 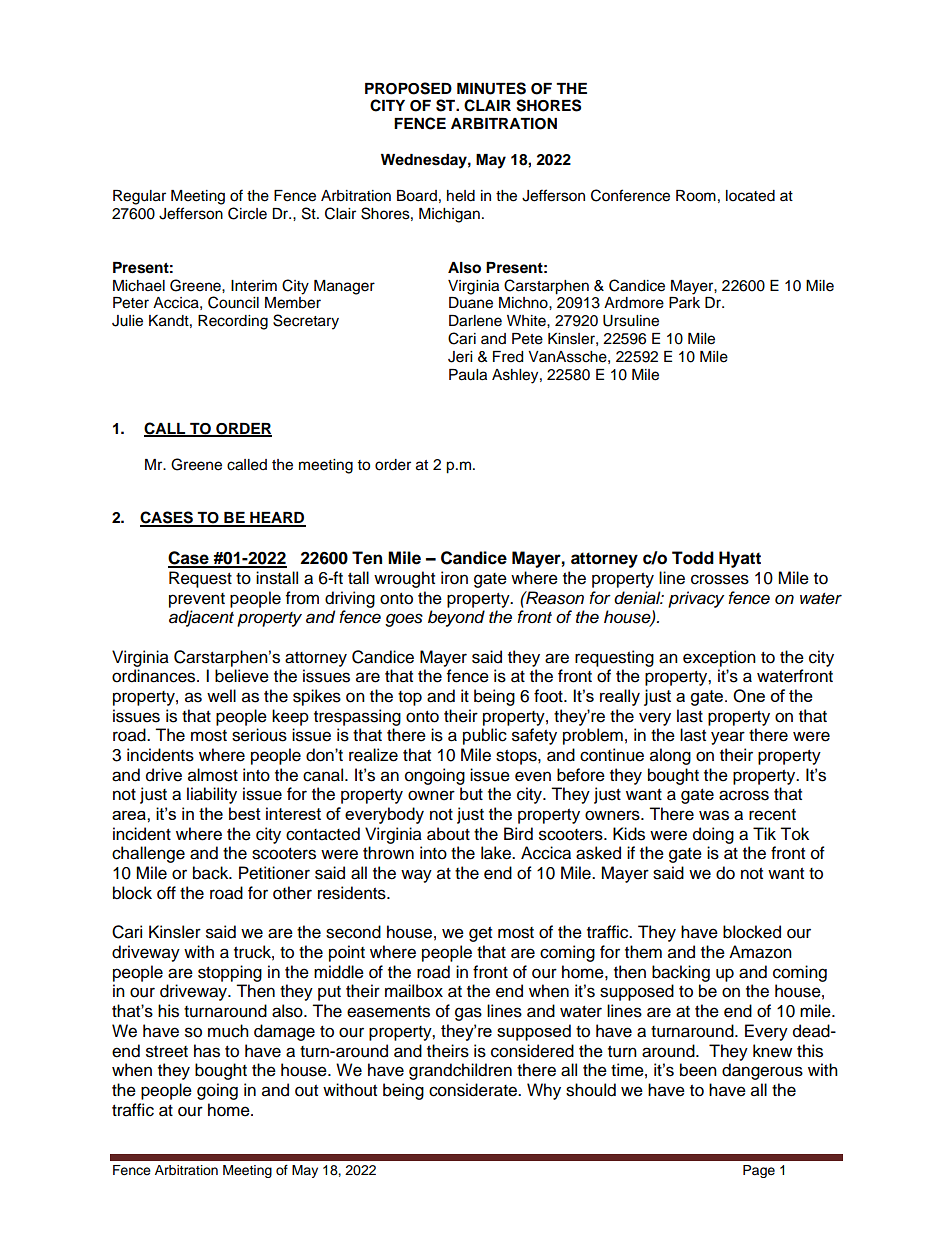 What do you see at coordinates (713, 835) in the screenshot?
I see `doing` at bounding box center [713, 835].
